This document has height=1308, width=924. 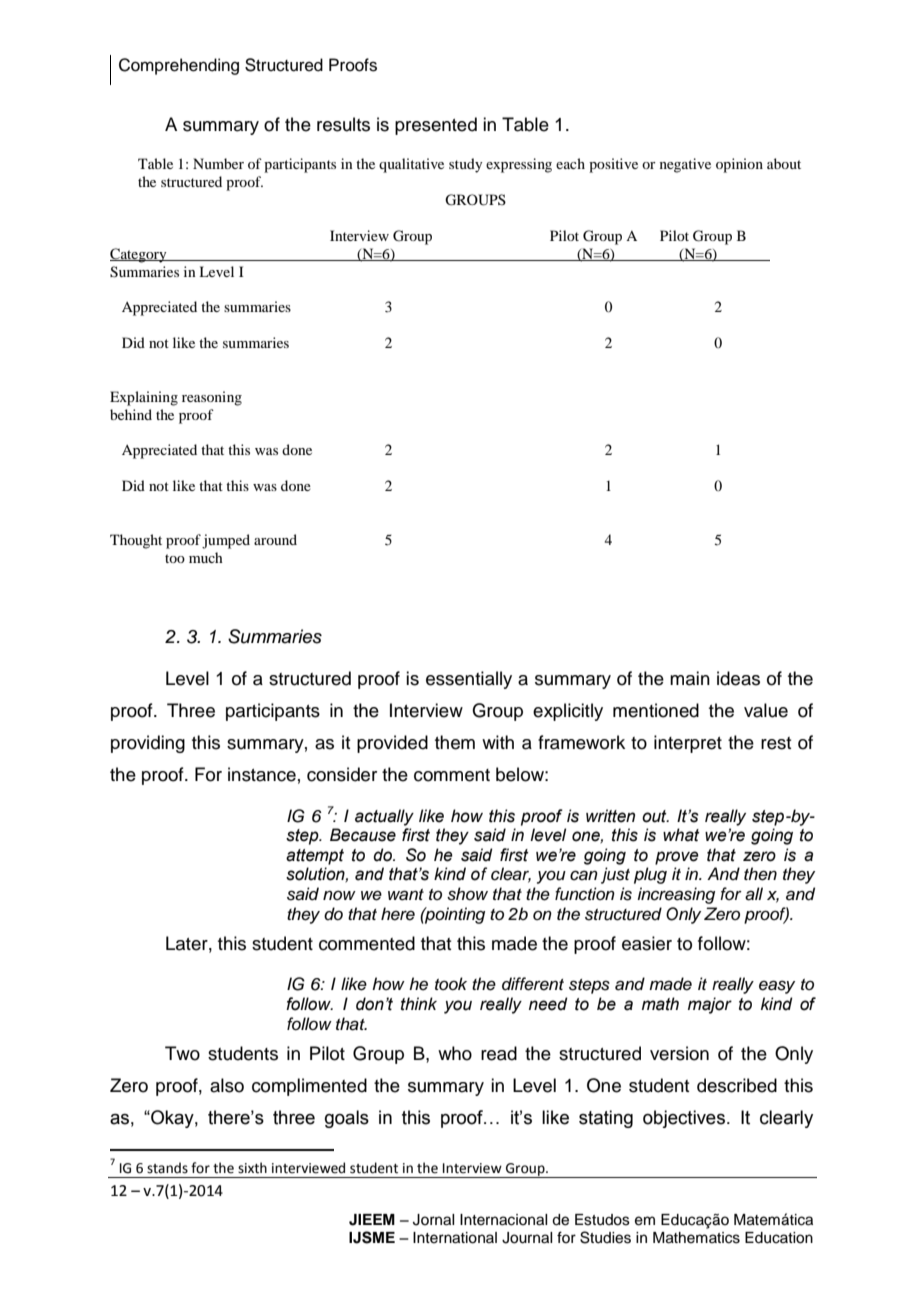 I want to click on study, so click(x=465, y=165).
